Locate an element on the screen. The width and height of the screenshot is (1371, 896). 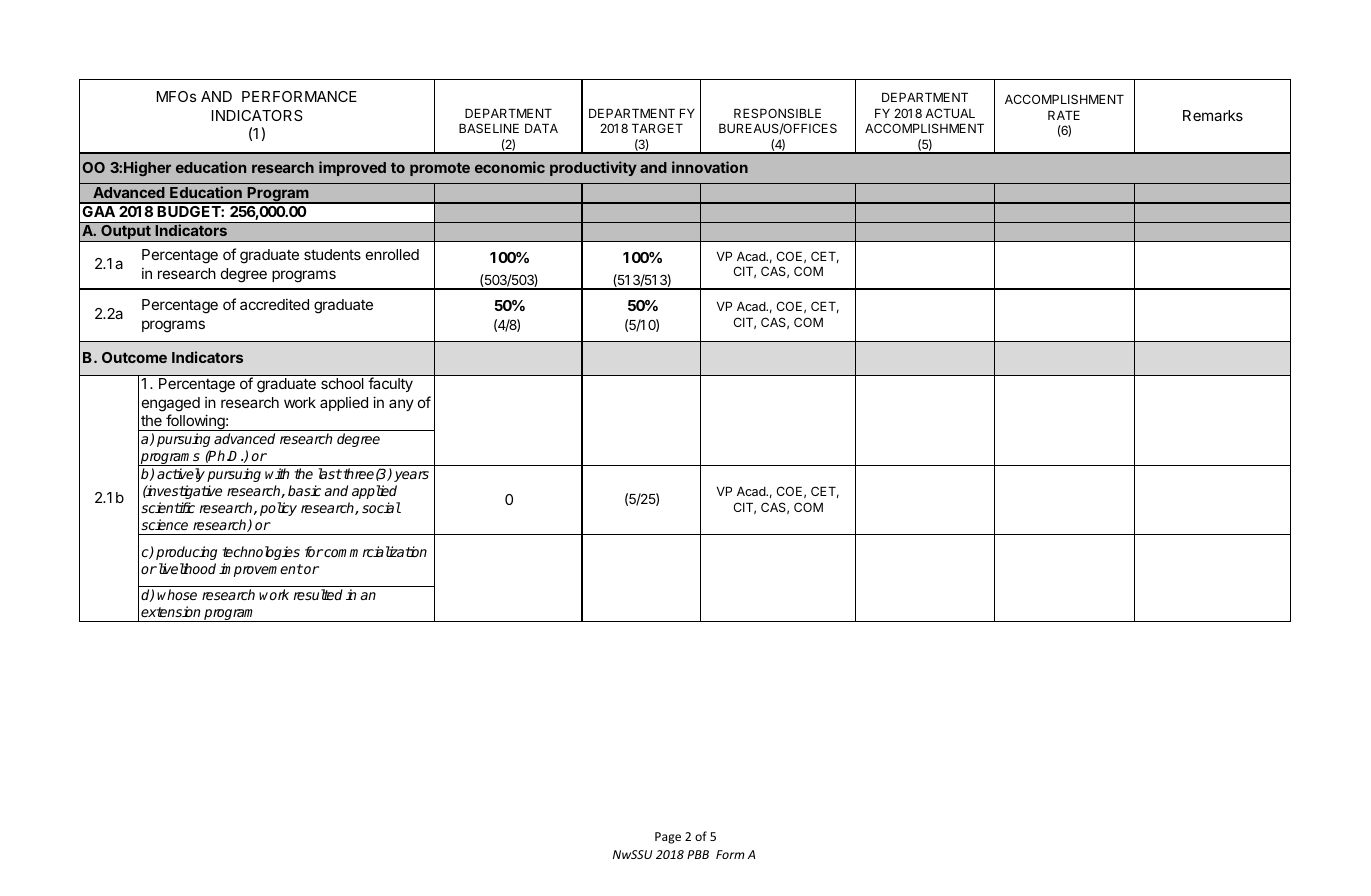
TARGET is located at coordinates (657, 128).
